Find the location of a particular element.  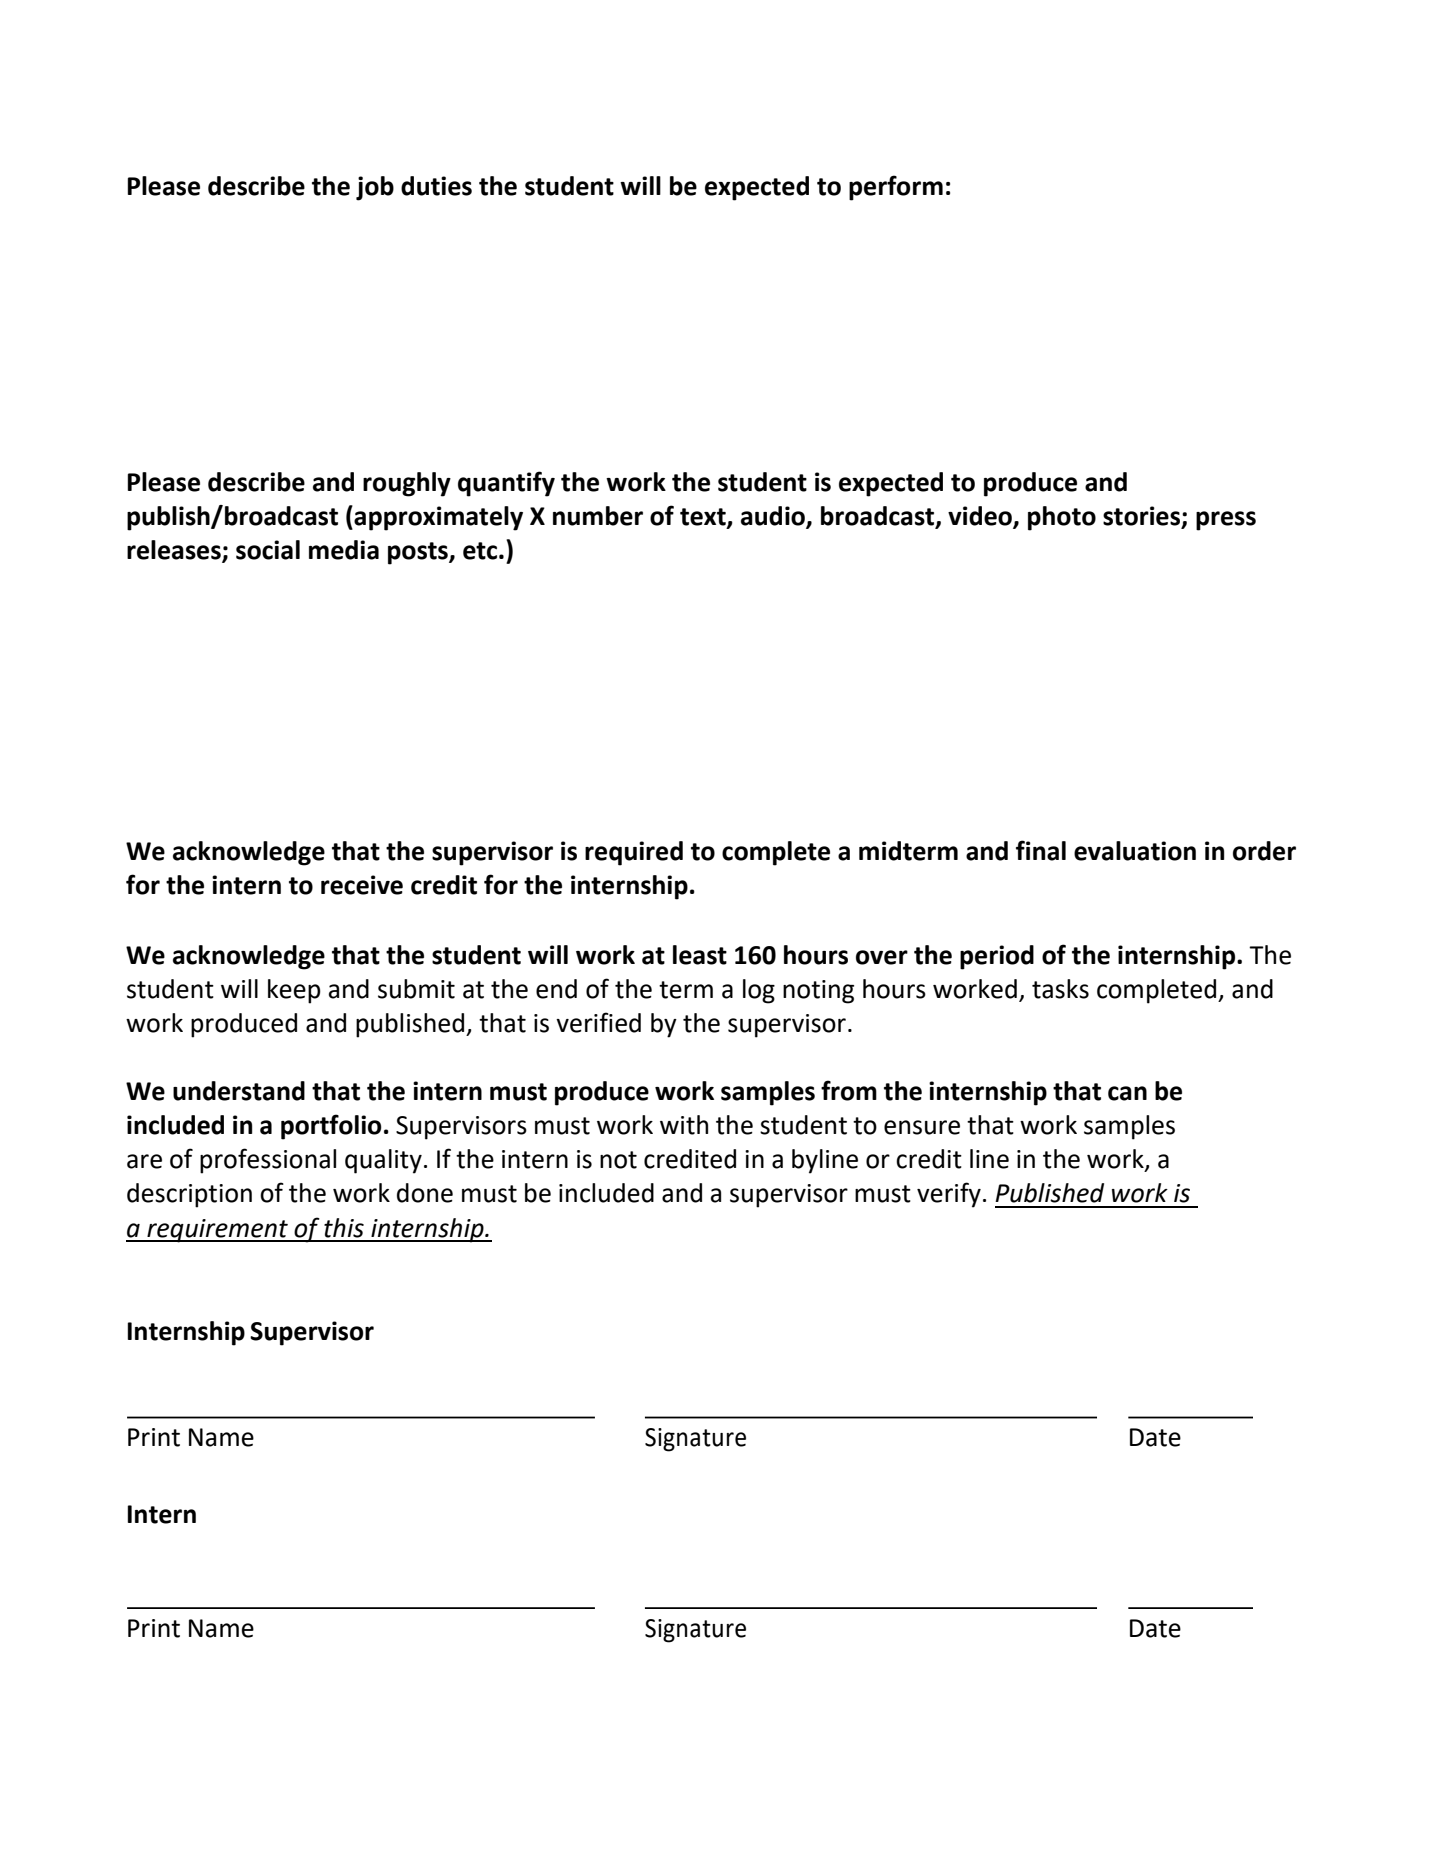

keep is located at coordinates (294, 991).
